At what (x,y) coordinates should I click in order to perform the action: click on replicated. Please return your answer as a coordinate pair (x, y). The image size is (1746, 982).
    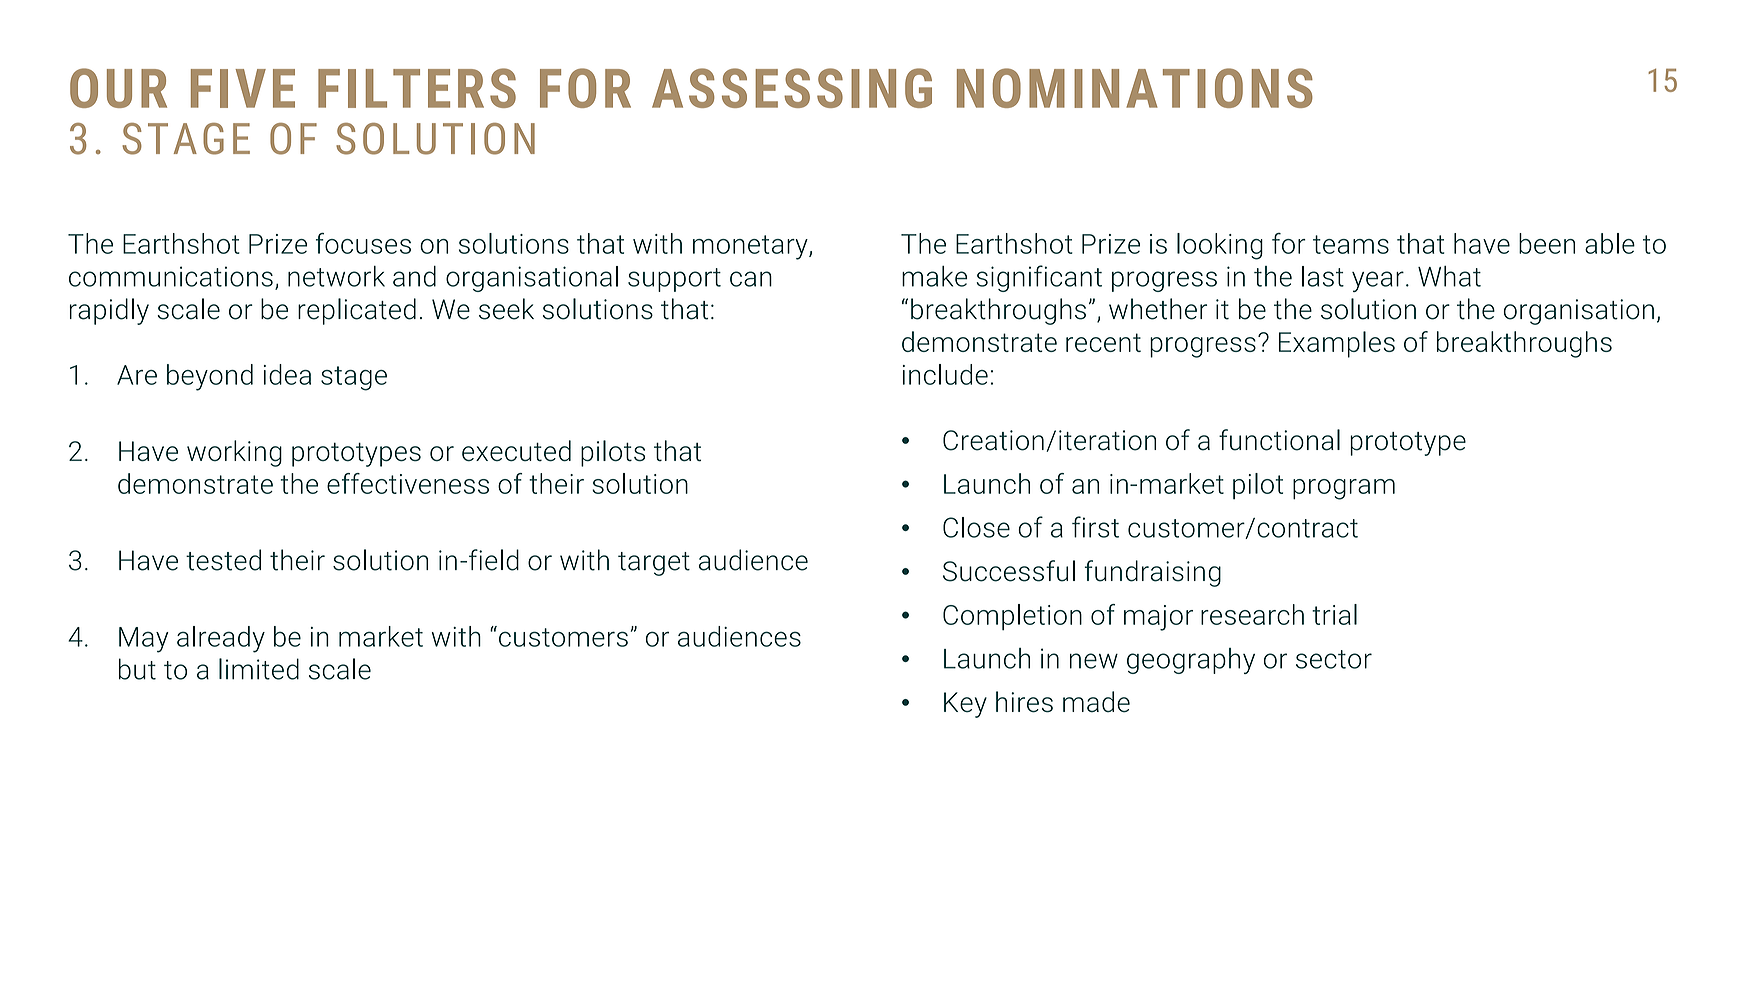
    Looking at the image, I should click on (357, 311).
